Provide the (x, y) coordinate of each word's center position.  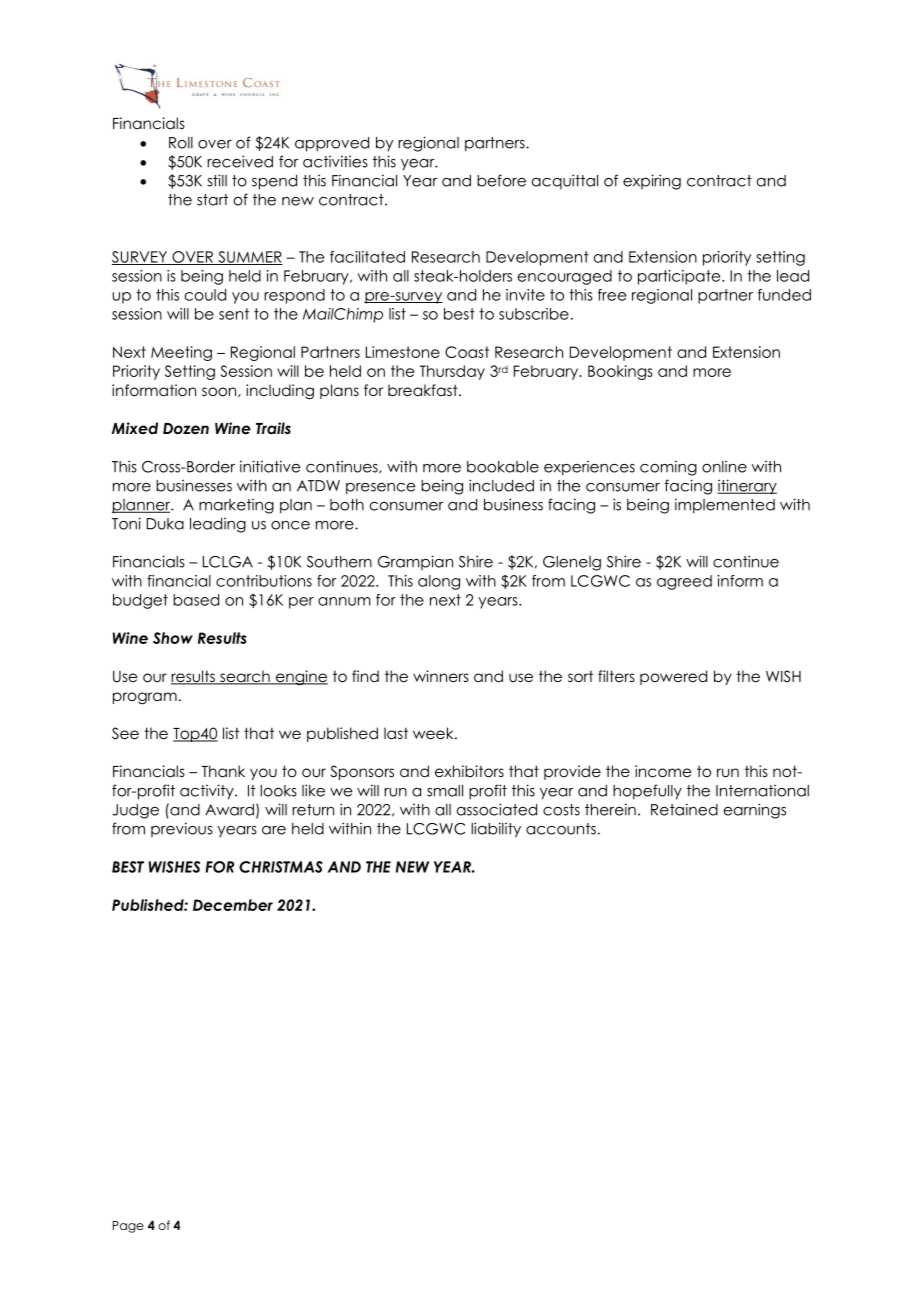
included (501, 485)
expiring (652, 182)
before (501, 180)
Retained (684, 809)
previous (182, 829)
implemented (725, 506)
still (217, 180)
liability (496, 830)
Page (128, 1227)
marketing (236, 506)
